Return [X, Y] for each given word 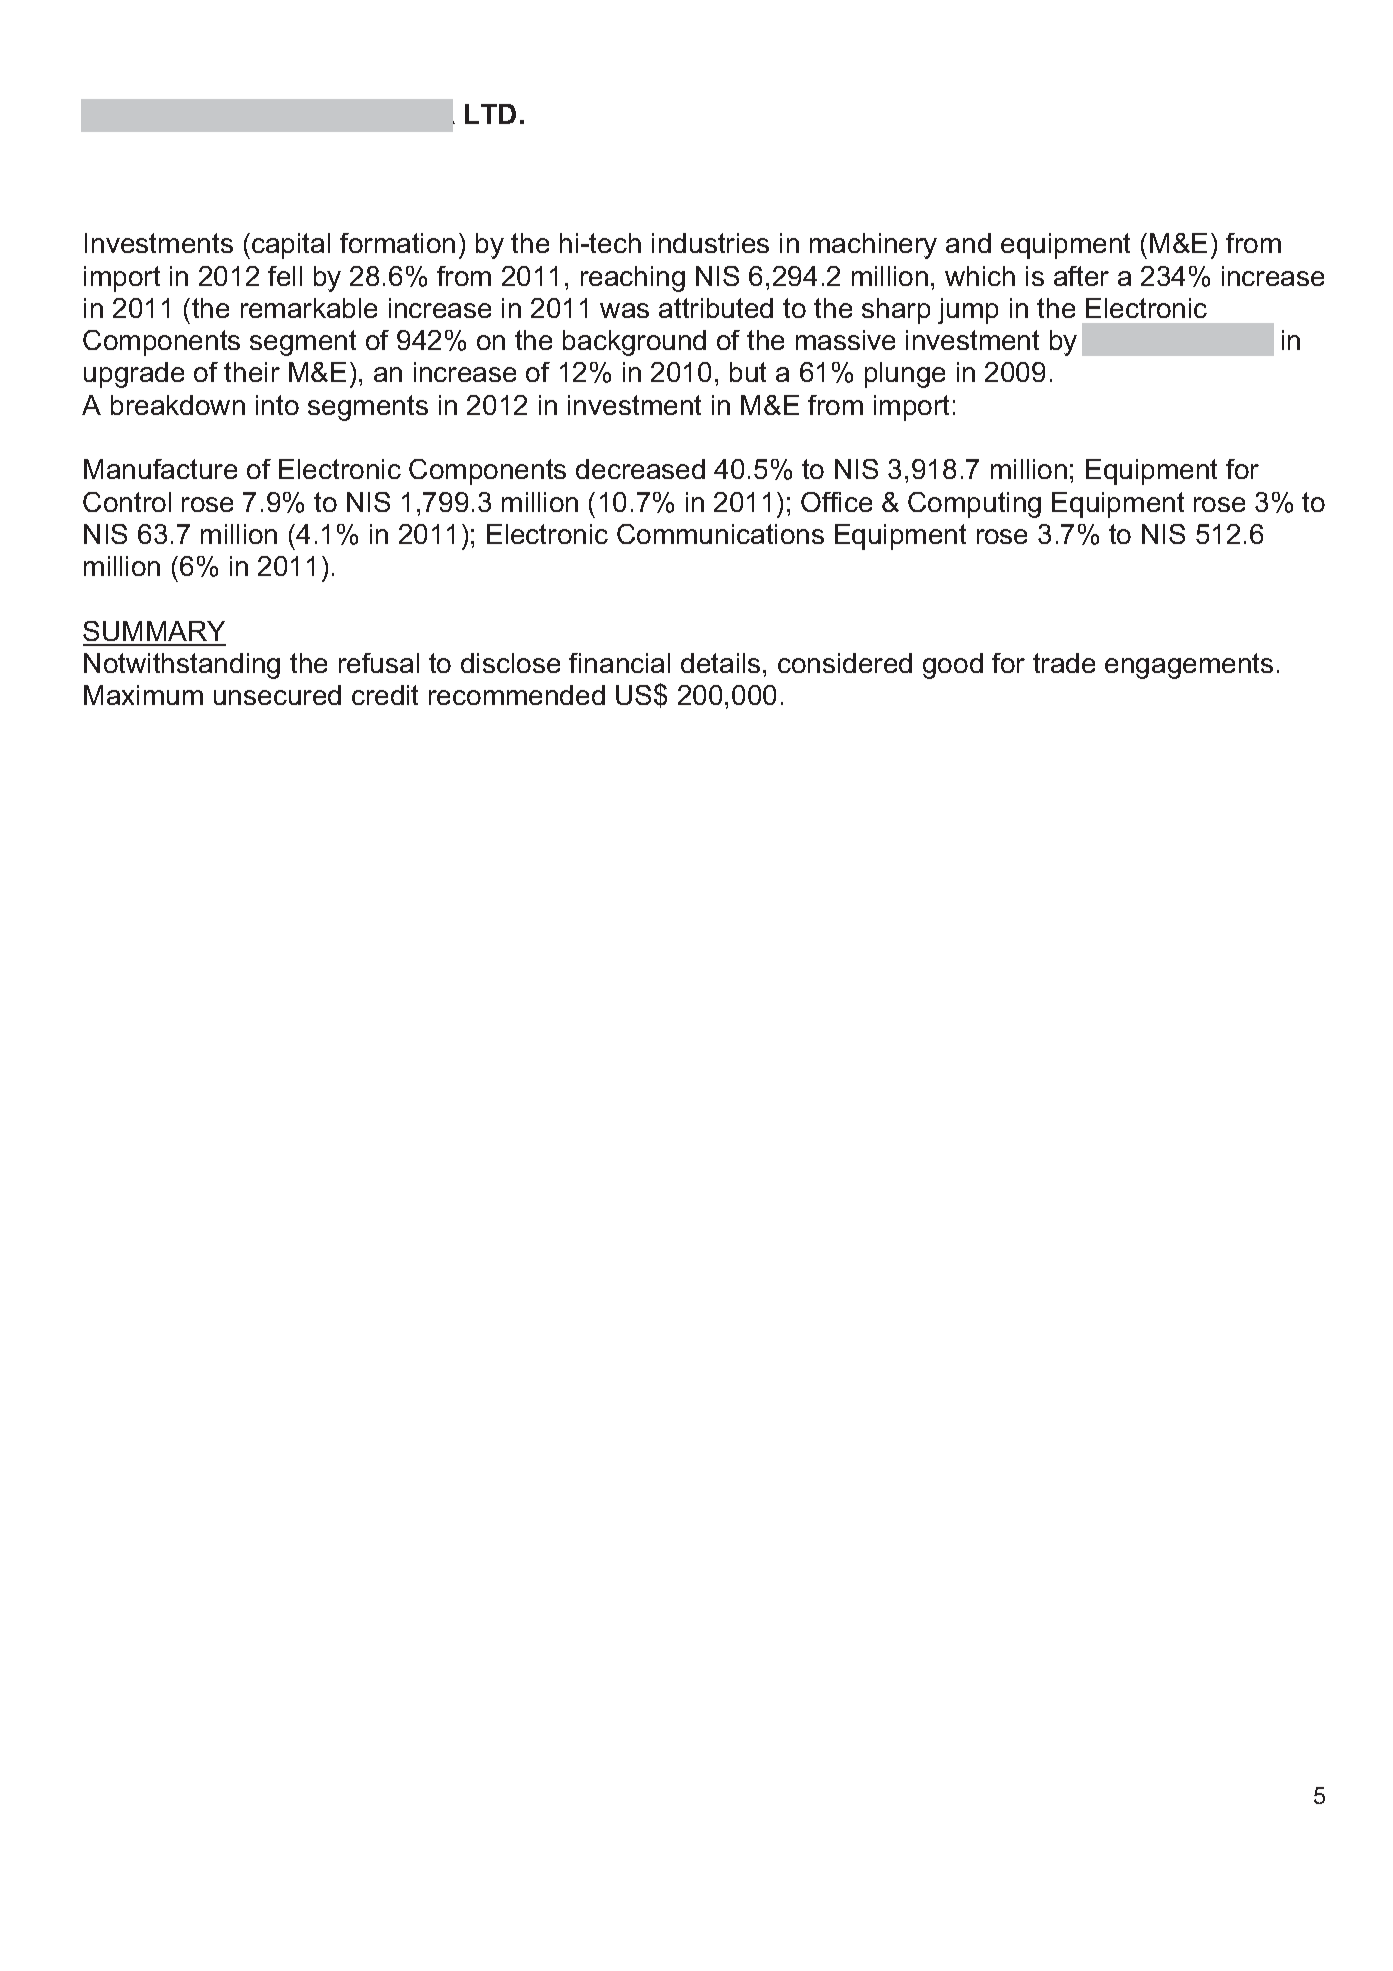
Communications [720, 534]
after [1081, 276]
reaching [633, 279]
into [277, 405]
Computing [974, 505]
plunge [905, 375]
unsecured [277, 695]
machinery [873, 246]
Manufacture [160, 469]
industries [710, 243]
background [634, 343]
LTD [490, 114]
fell [285, 276]
